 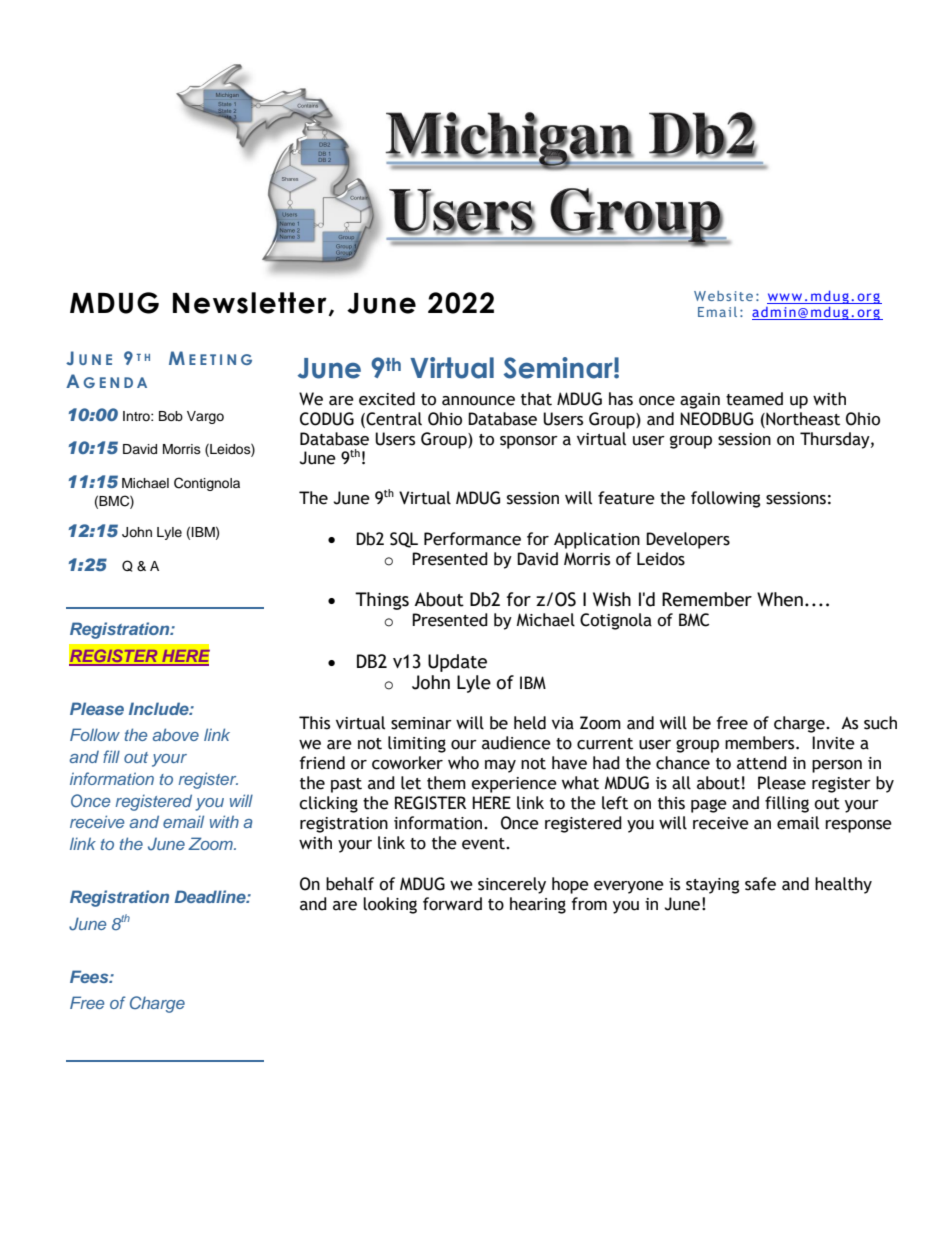 I want to click on Newsletter, so click(x=250, y=303).
